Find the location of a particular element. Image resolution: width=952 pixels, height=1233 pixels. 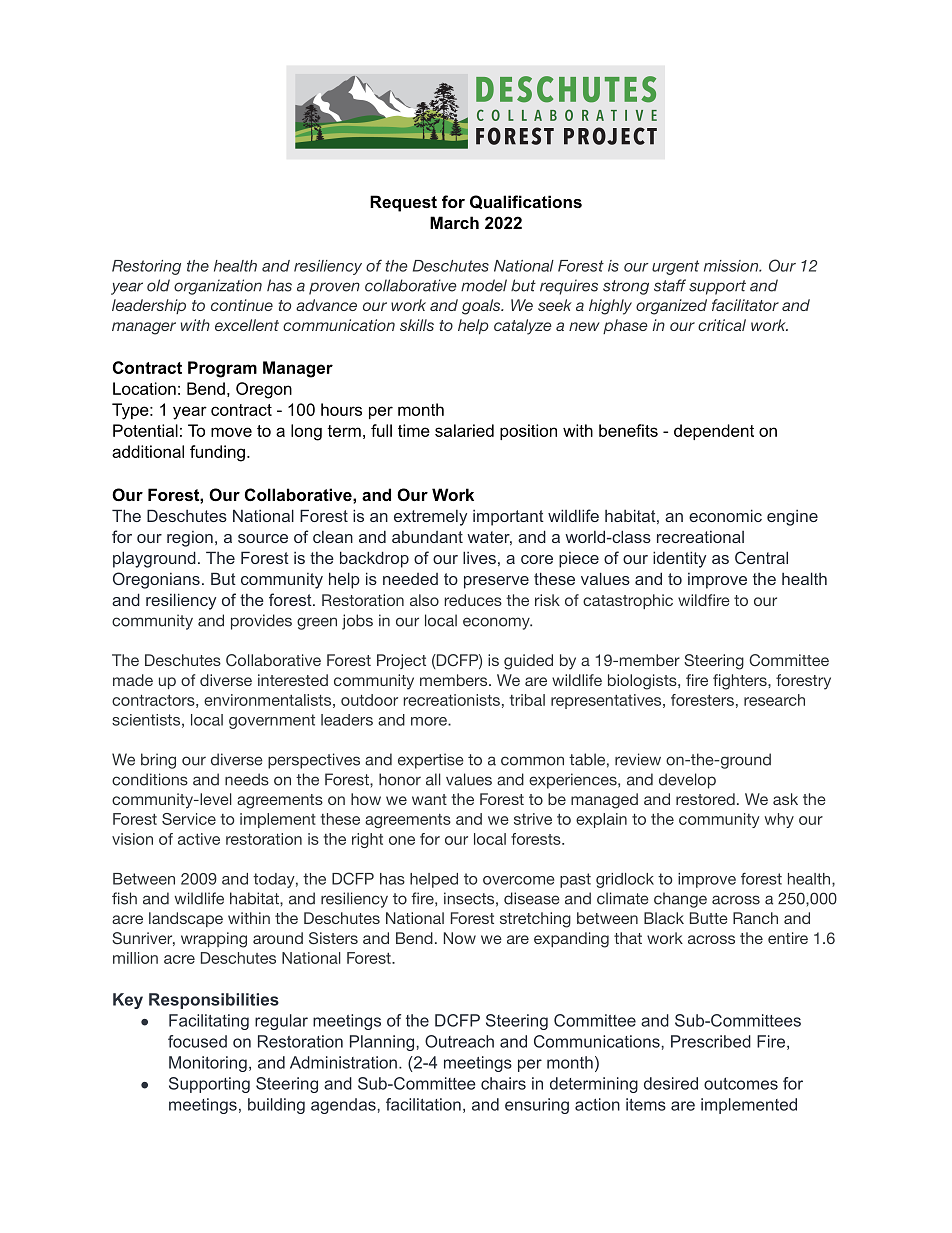

fighters is located at coordinates (741, 682).
